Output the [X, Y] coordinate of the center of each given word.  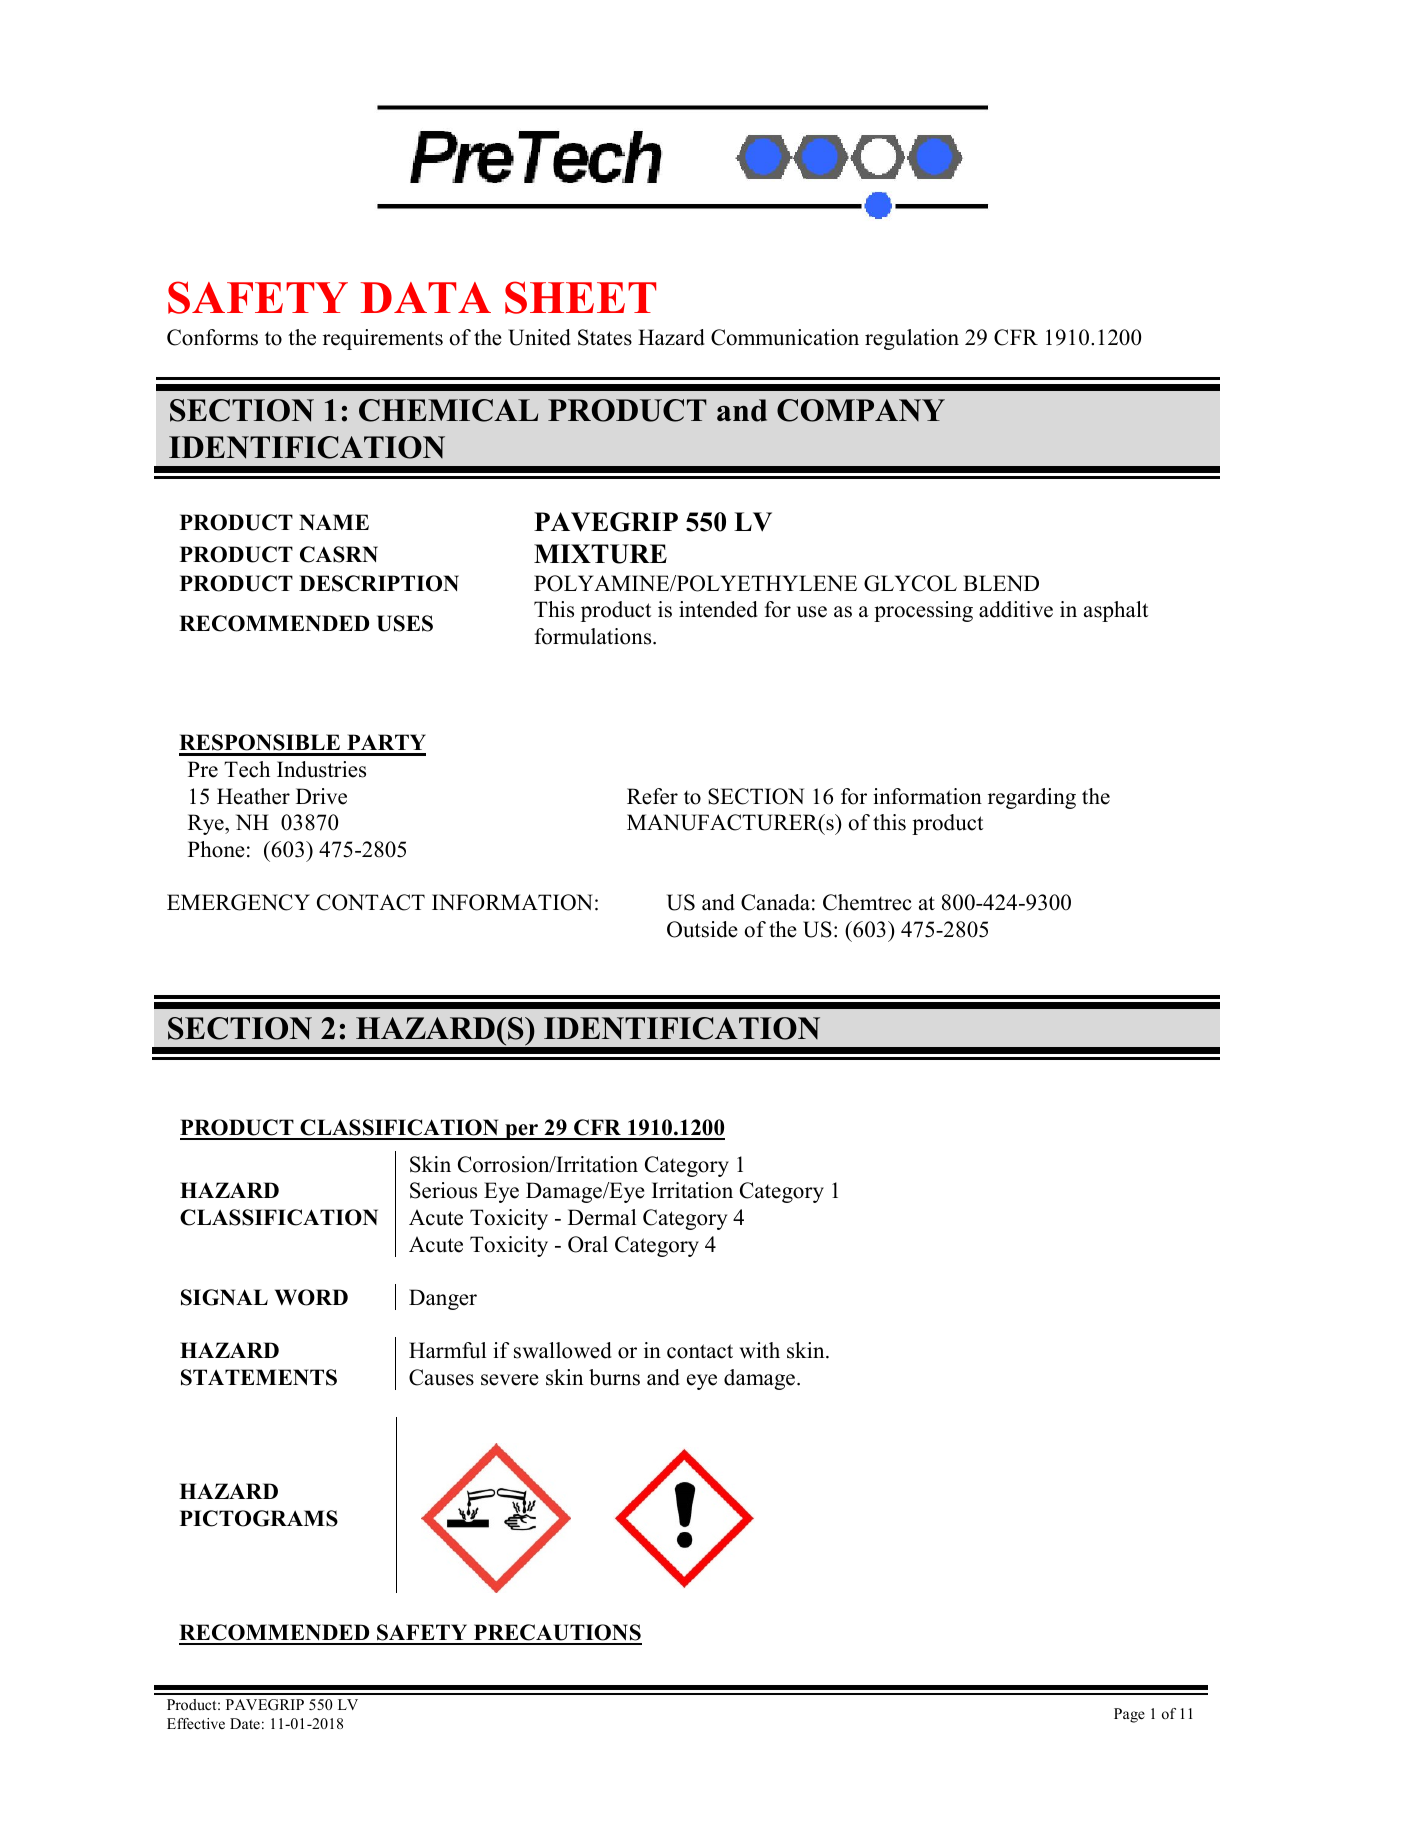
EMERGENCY [238, 902]
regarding [1032, 798]
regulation [912, 339]
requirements [383, 339]
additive [1016, 609]
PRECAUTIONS [557, 1634]
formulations [594, 636]
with [760, 1350]
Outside [702, 929]
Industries [321, 769]
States [605, 337]
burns [614, 1377]
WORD [311, 1297]
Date [245, 1723]
